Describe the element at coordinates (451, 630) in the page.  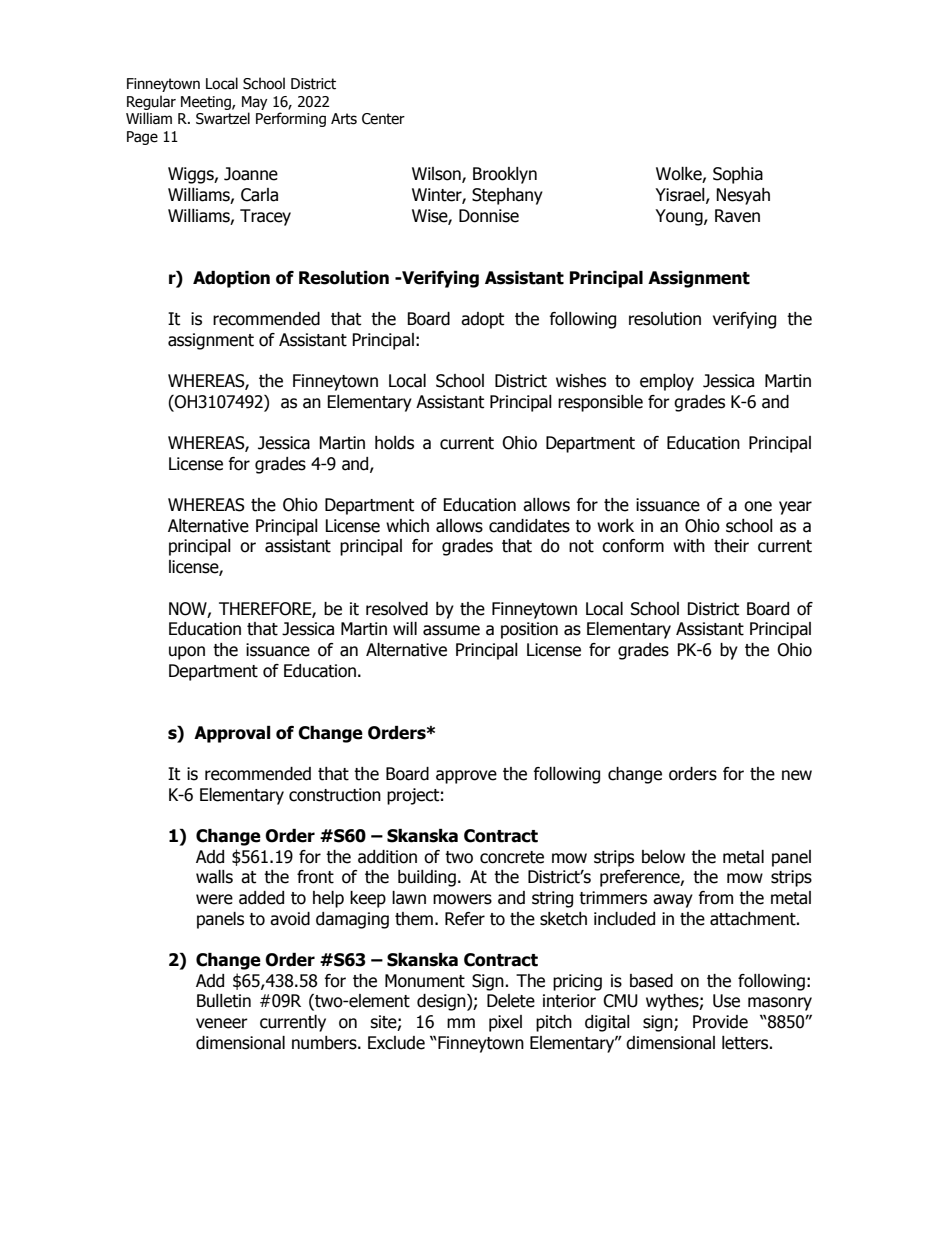
I see `assume` at that location.
